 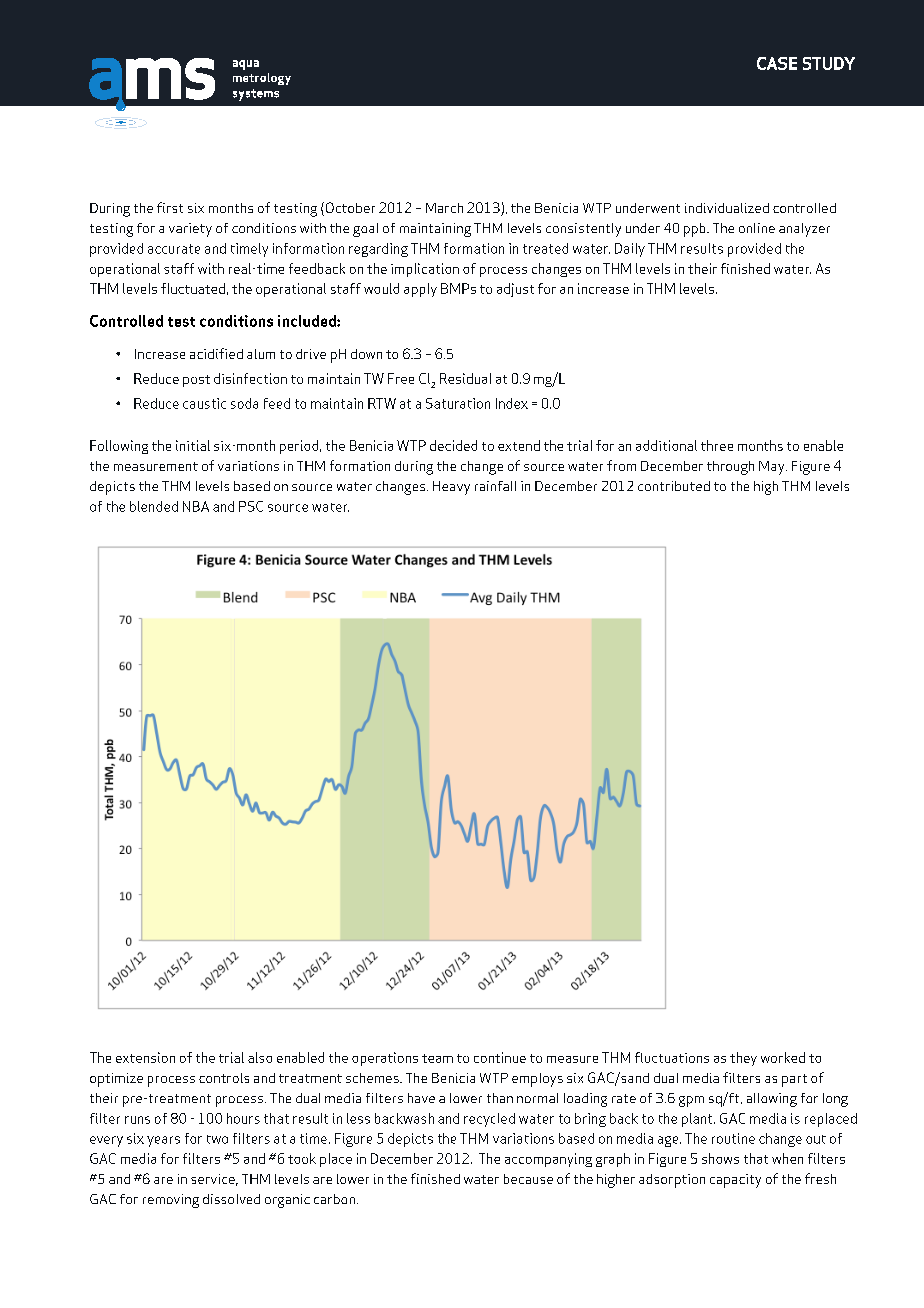 I want to click on NBA, so click(x=196, y=506).
